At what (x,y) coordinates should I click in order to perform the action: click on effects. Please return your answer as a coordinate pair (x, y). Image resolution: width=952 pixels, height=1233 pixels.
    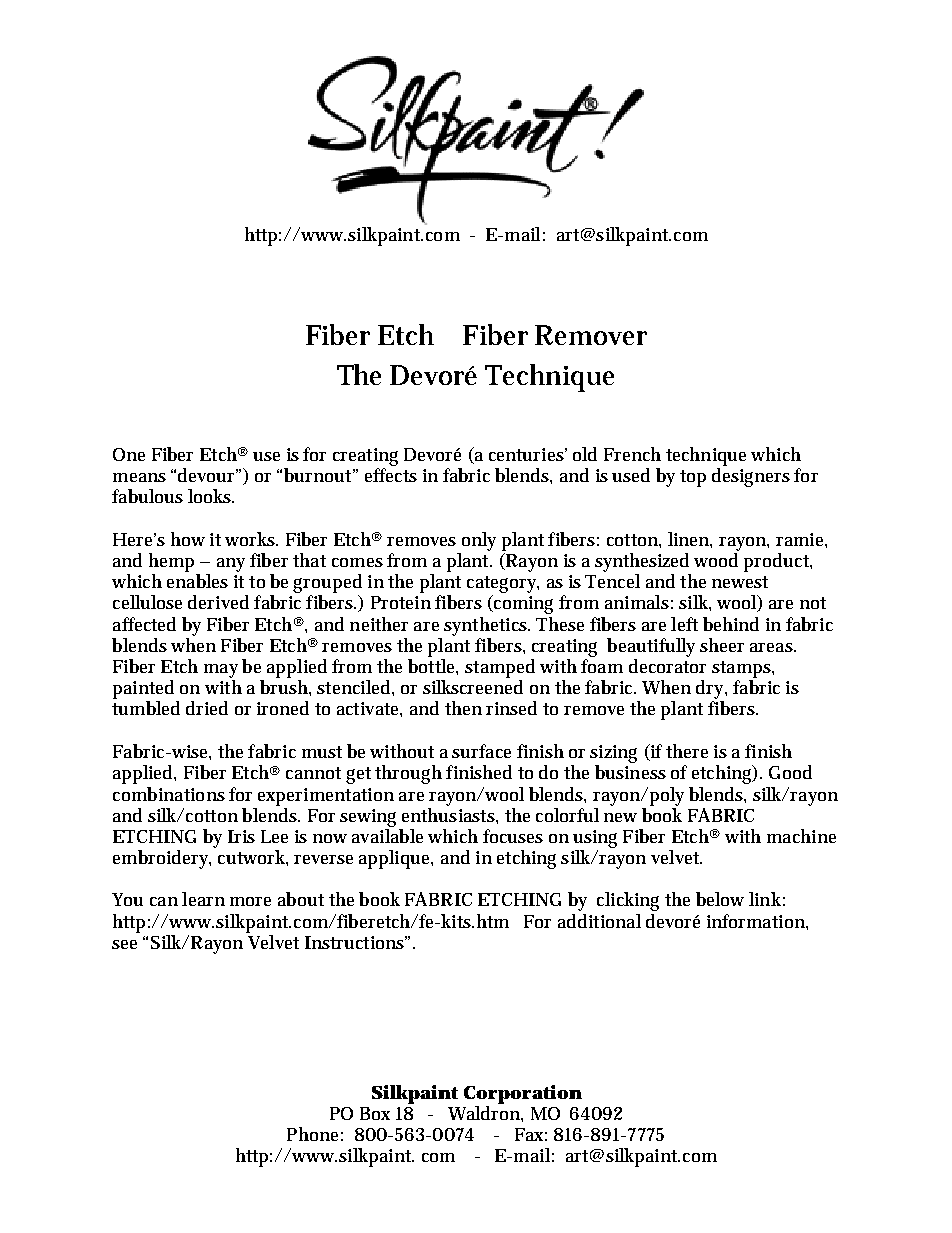
    Looking at the image, I should click on (391, 475).
